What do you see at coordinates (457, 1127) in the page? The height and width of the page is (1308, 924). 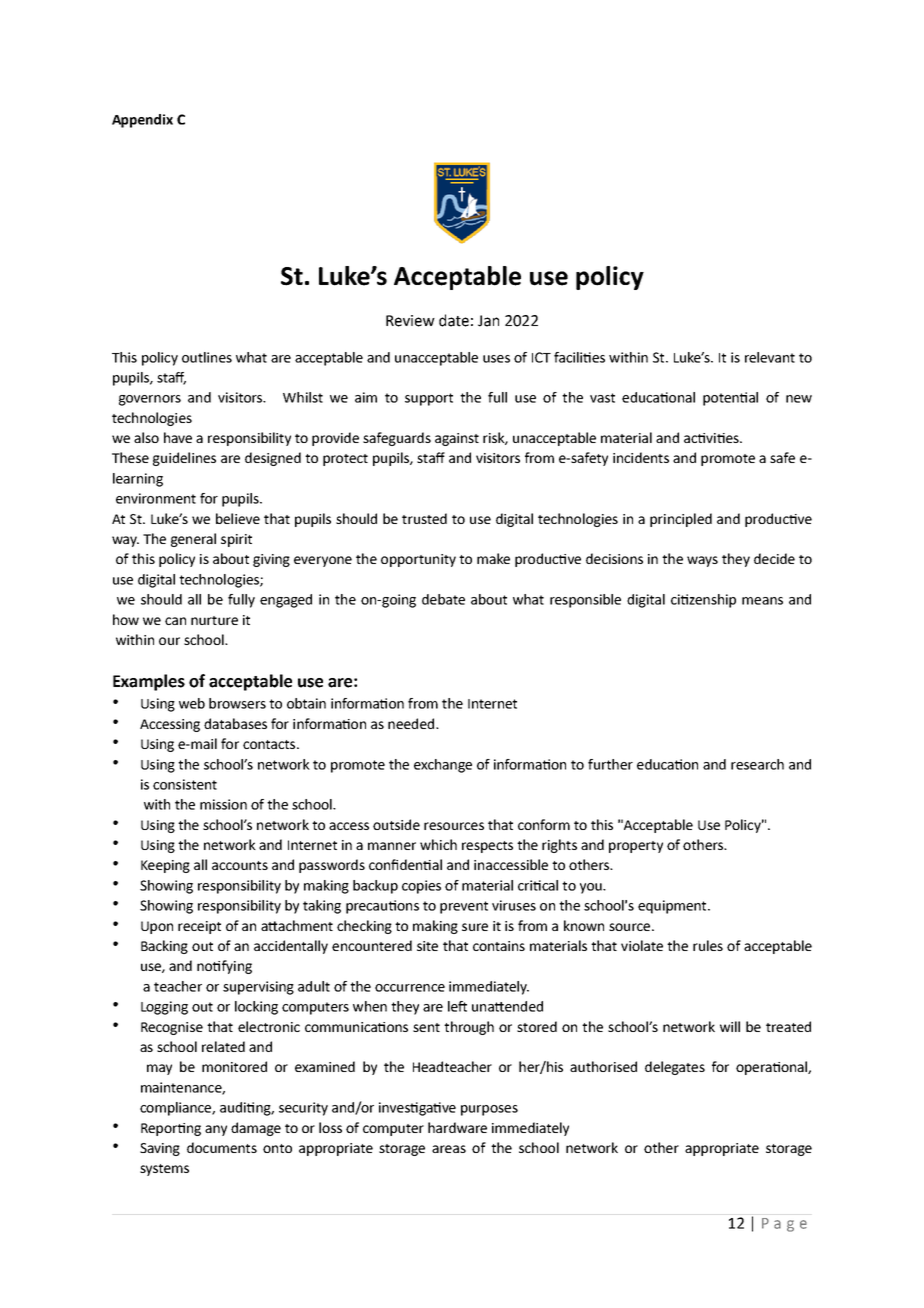 I see `hardware` at bounding box center [457, 1127].
